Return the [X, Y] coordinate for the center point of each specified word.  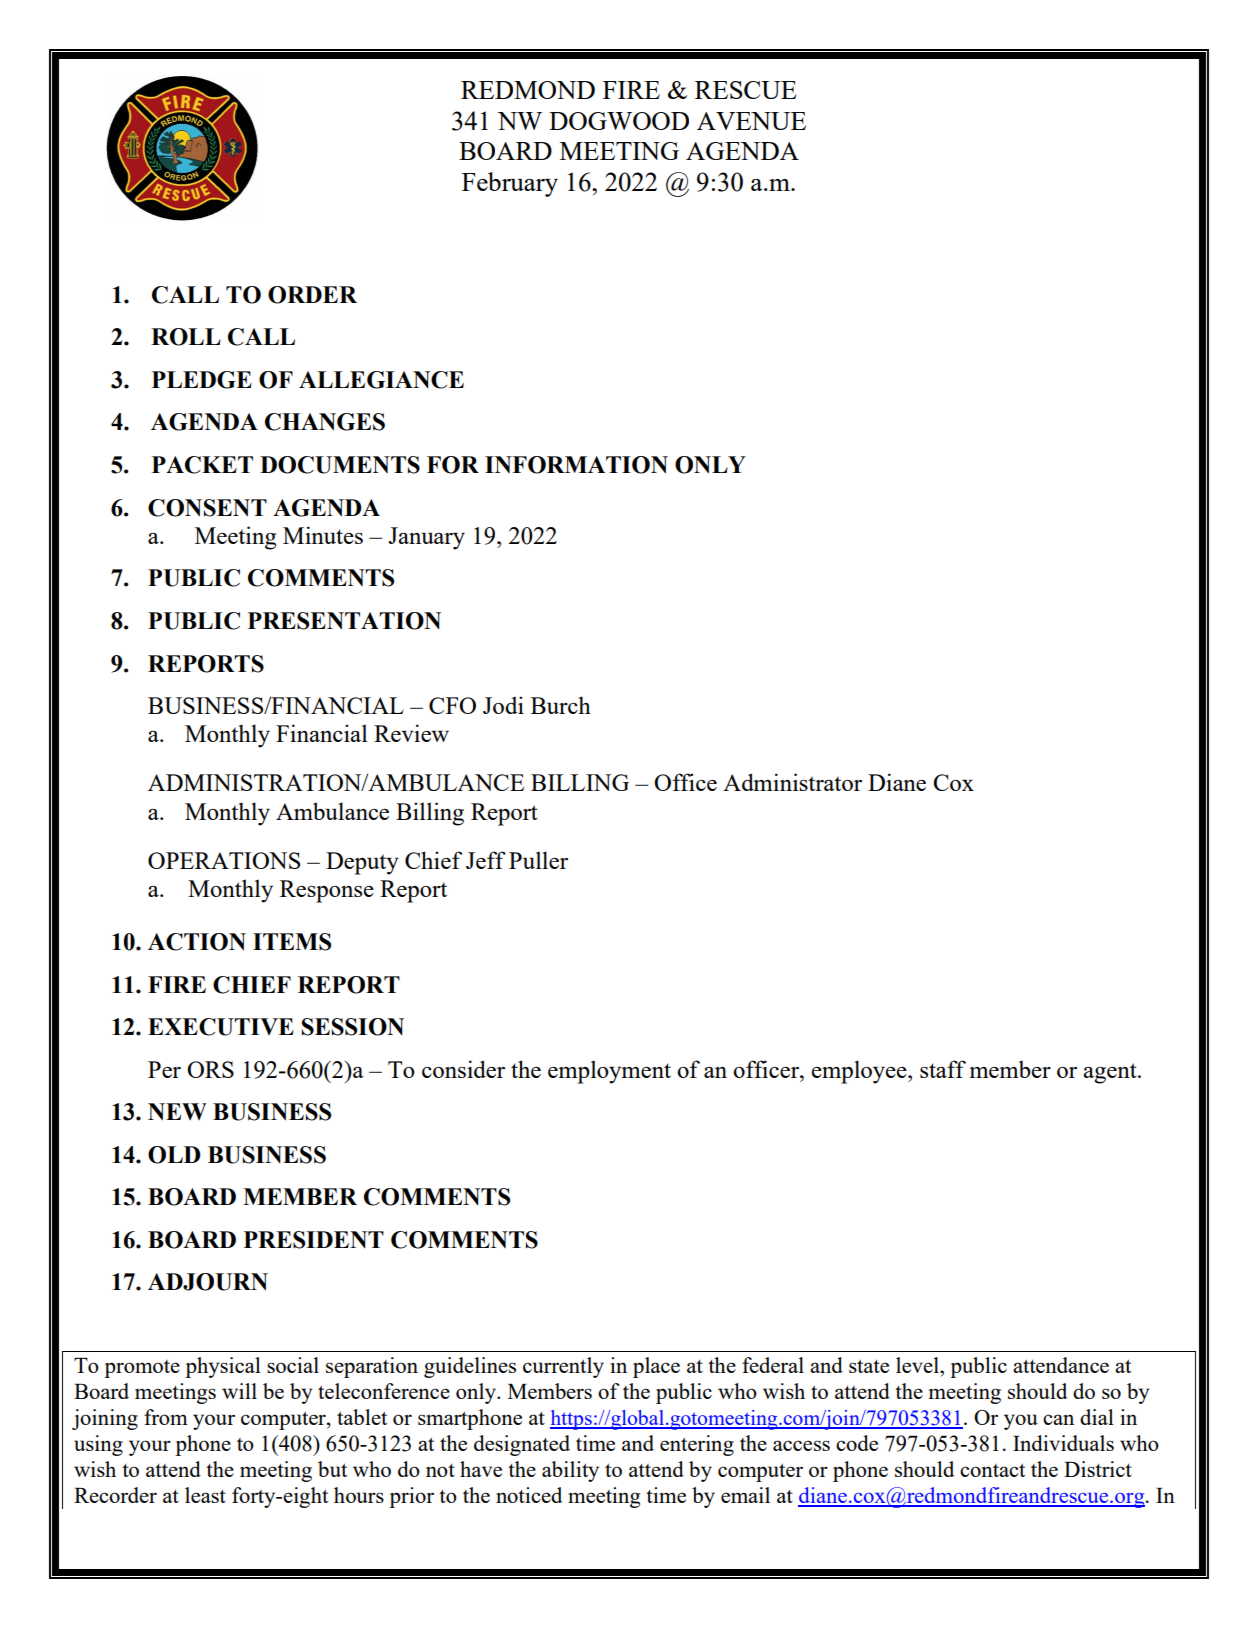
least [205, 1495]
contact [992, 1470]
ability [570, 1471]
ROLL [186, 337]
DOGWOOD [619, 121]
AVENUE [751, 121]
